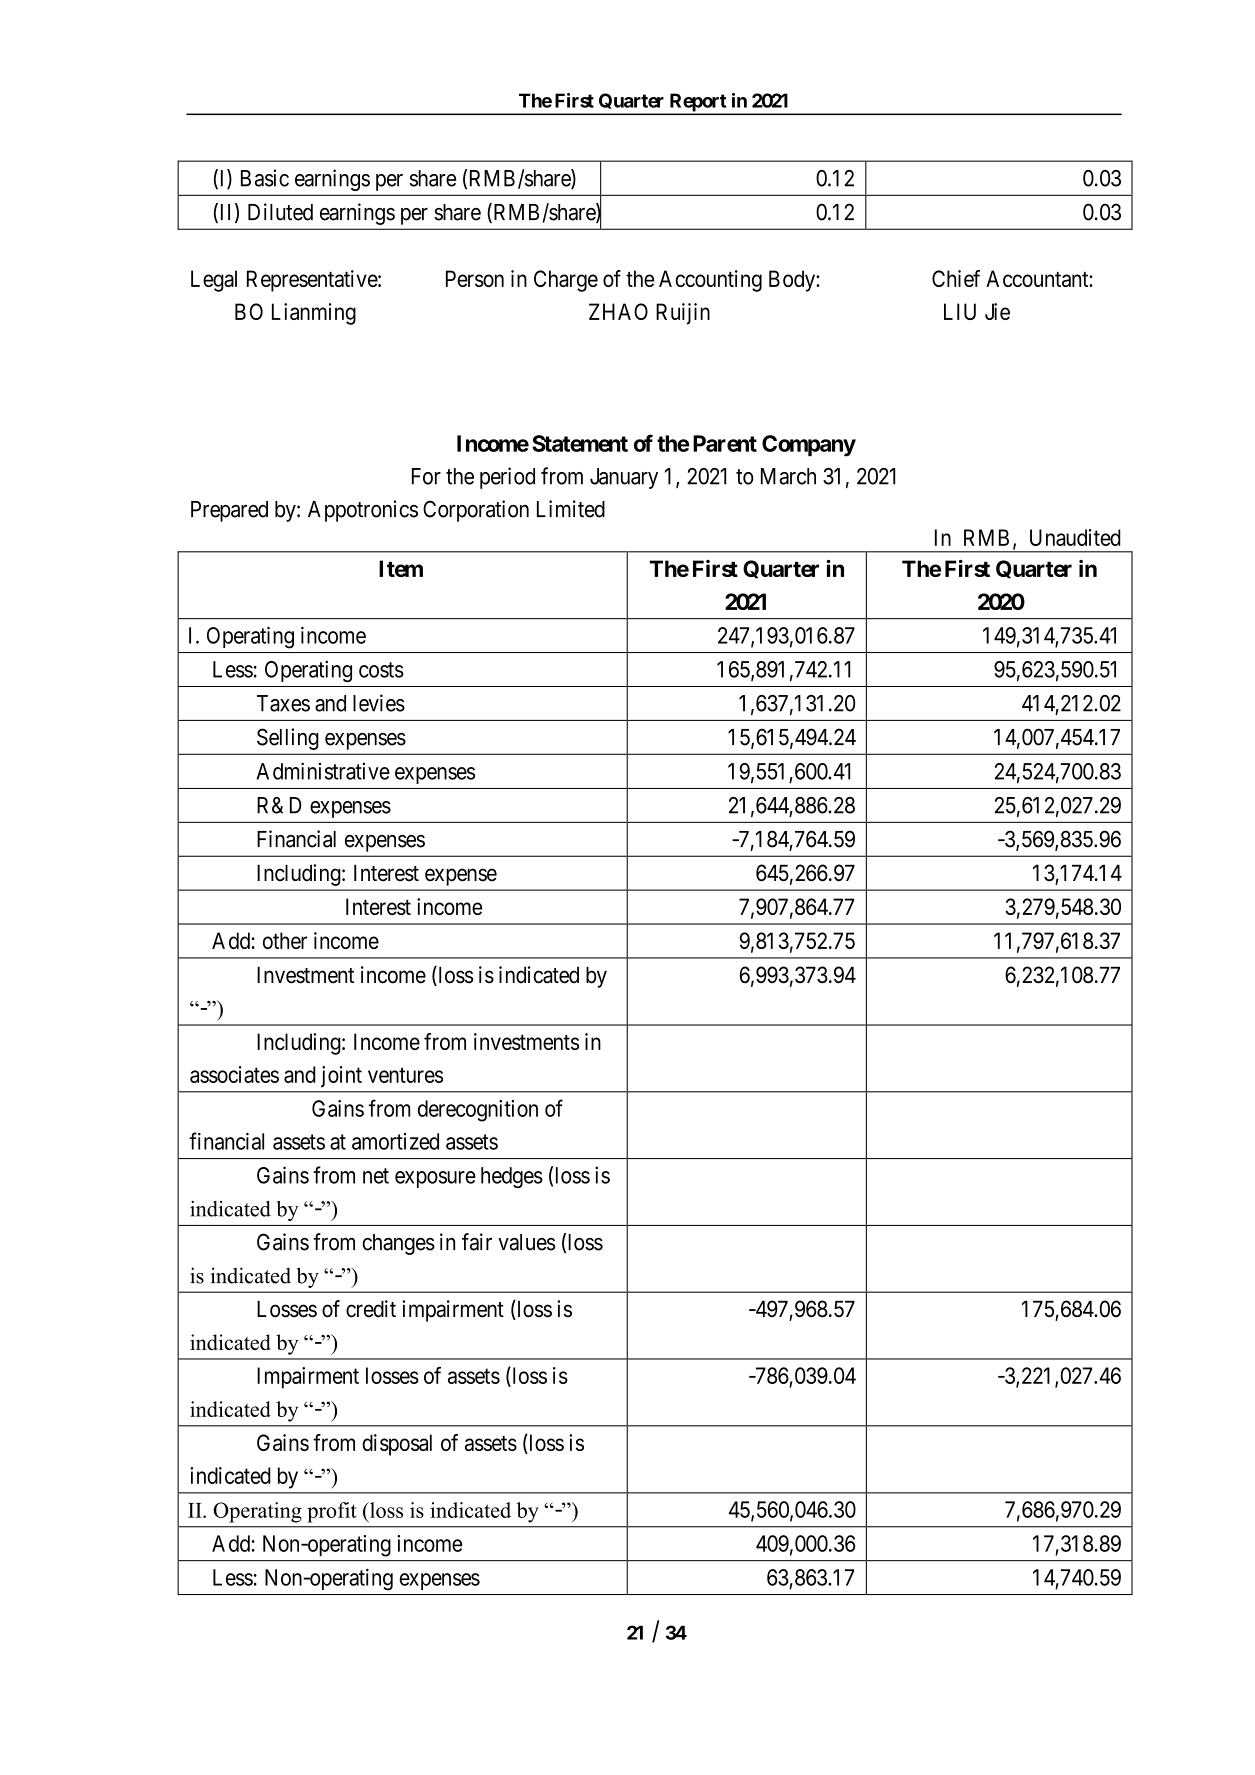 Image resolution: width=1255 pixels, height=1775 pixels. I want to click on Basic, so click(265, 178).
